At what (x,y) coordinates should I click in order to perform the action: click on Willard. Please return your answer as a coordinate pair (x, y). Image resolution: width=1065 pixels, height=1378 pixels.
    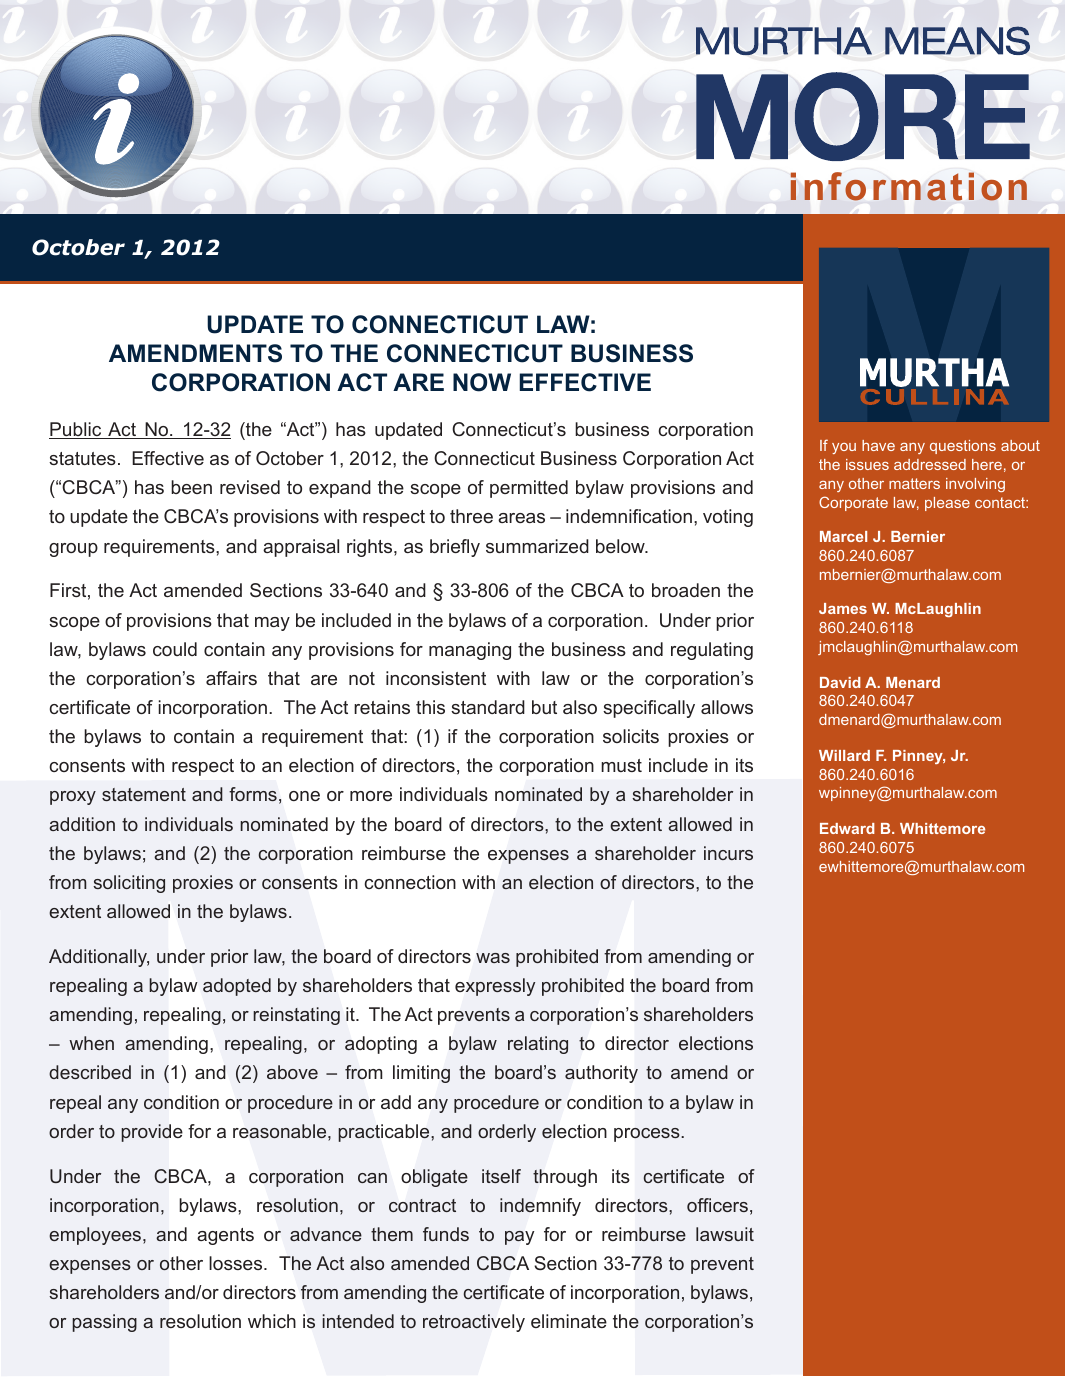
    Looking at the image, I should click on (844, 755).
